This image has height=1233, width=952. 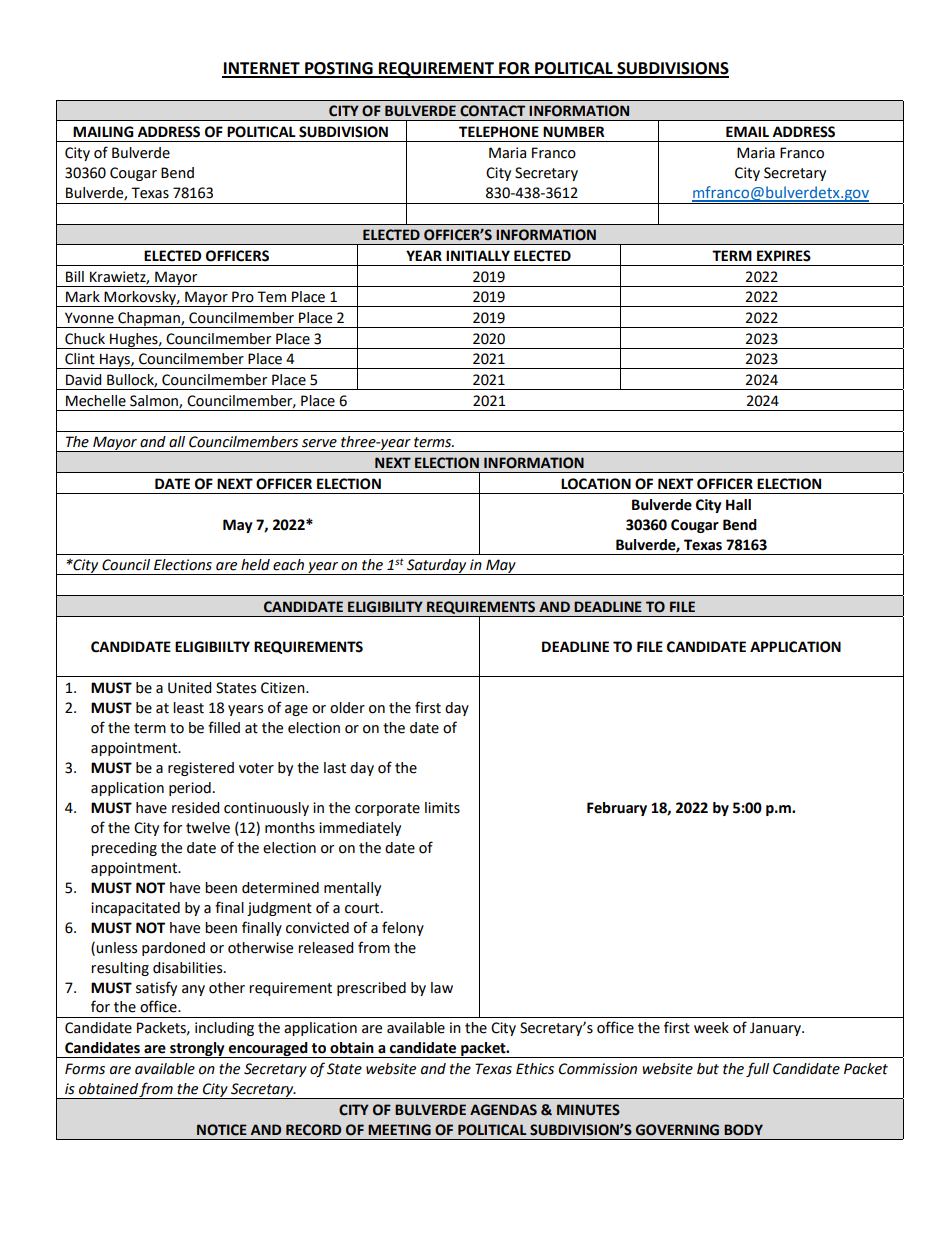 What do you see at coordinates (222, 1130) in the image?
I see `NOTICE` at bounding box center [222, 1130].
